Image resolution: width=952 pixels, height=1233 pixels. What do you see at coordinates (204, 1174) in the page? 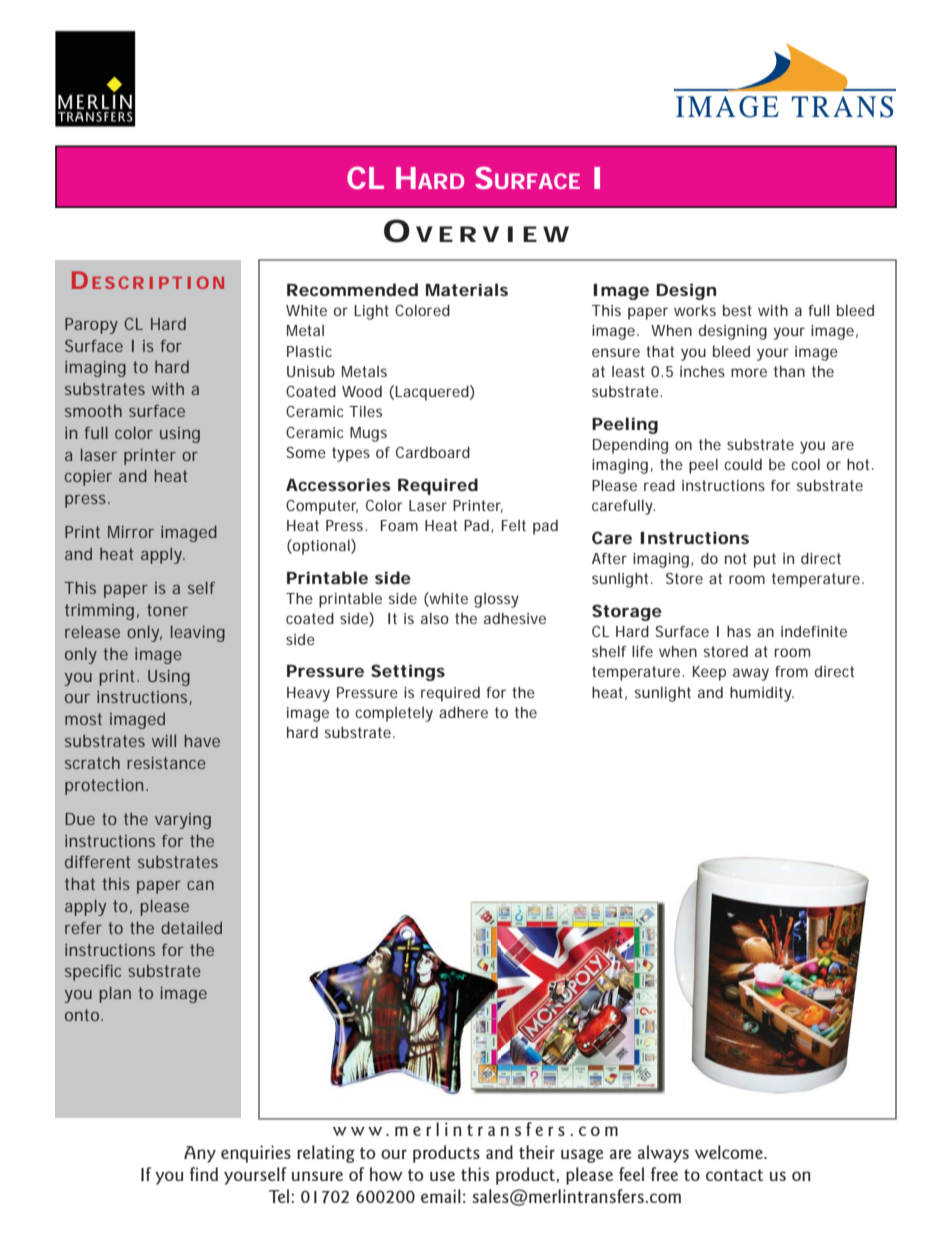
I see `find` at bounding box center [204, 1174].
